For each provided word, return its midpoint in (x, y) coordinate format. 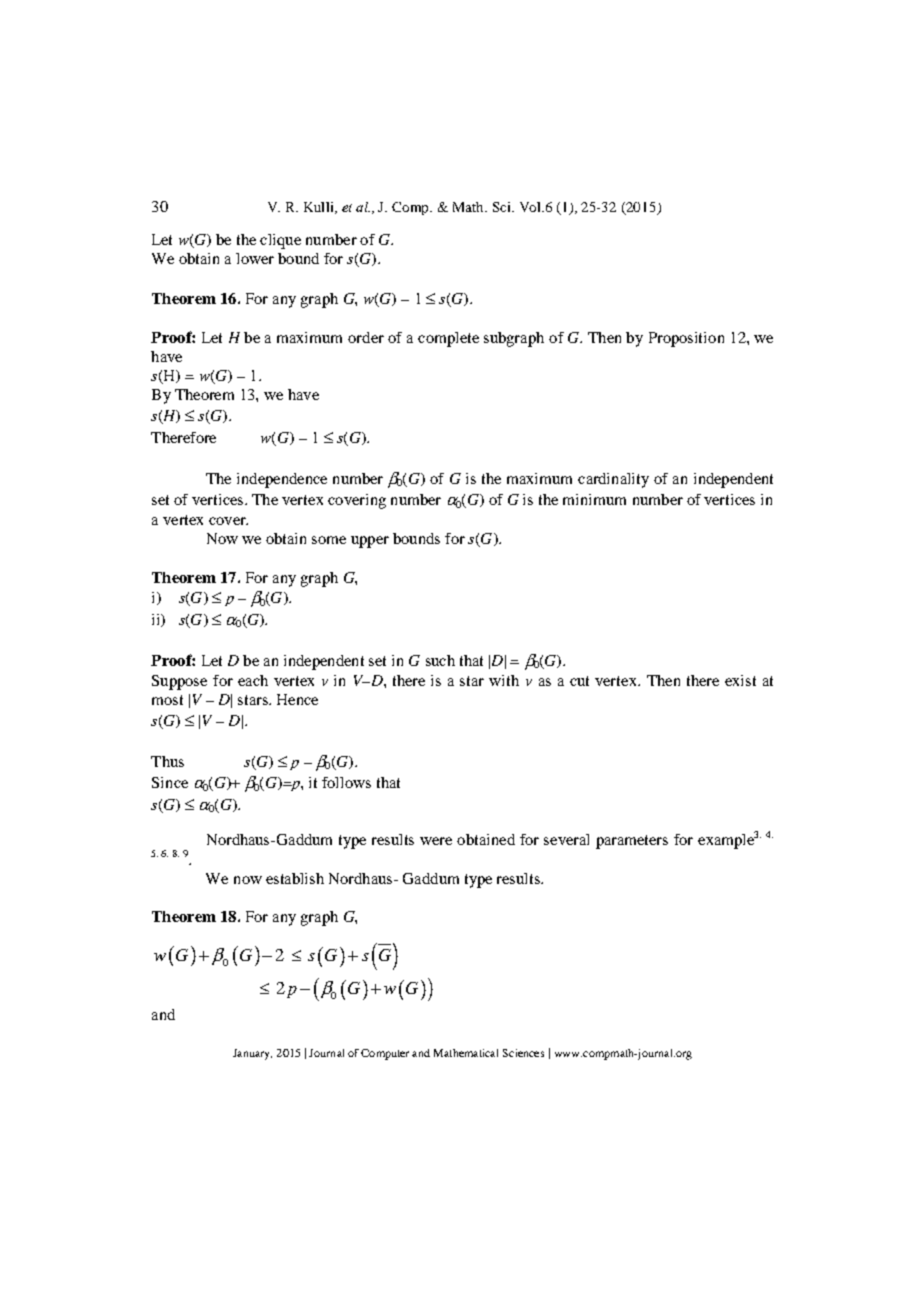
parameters (632, 842)
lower (255, 258)
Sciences (523, 1053)
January (252, 1054)
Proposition (686, 339)
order (366, 337)
